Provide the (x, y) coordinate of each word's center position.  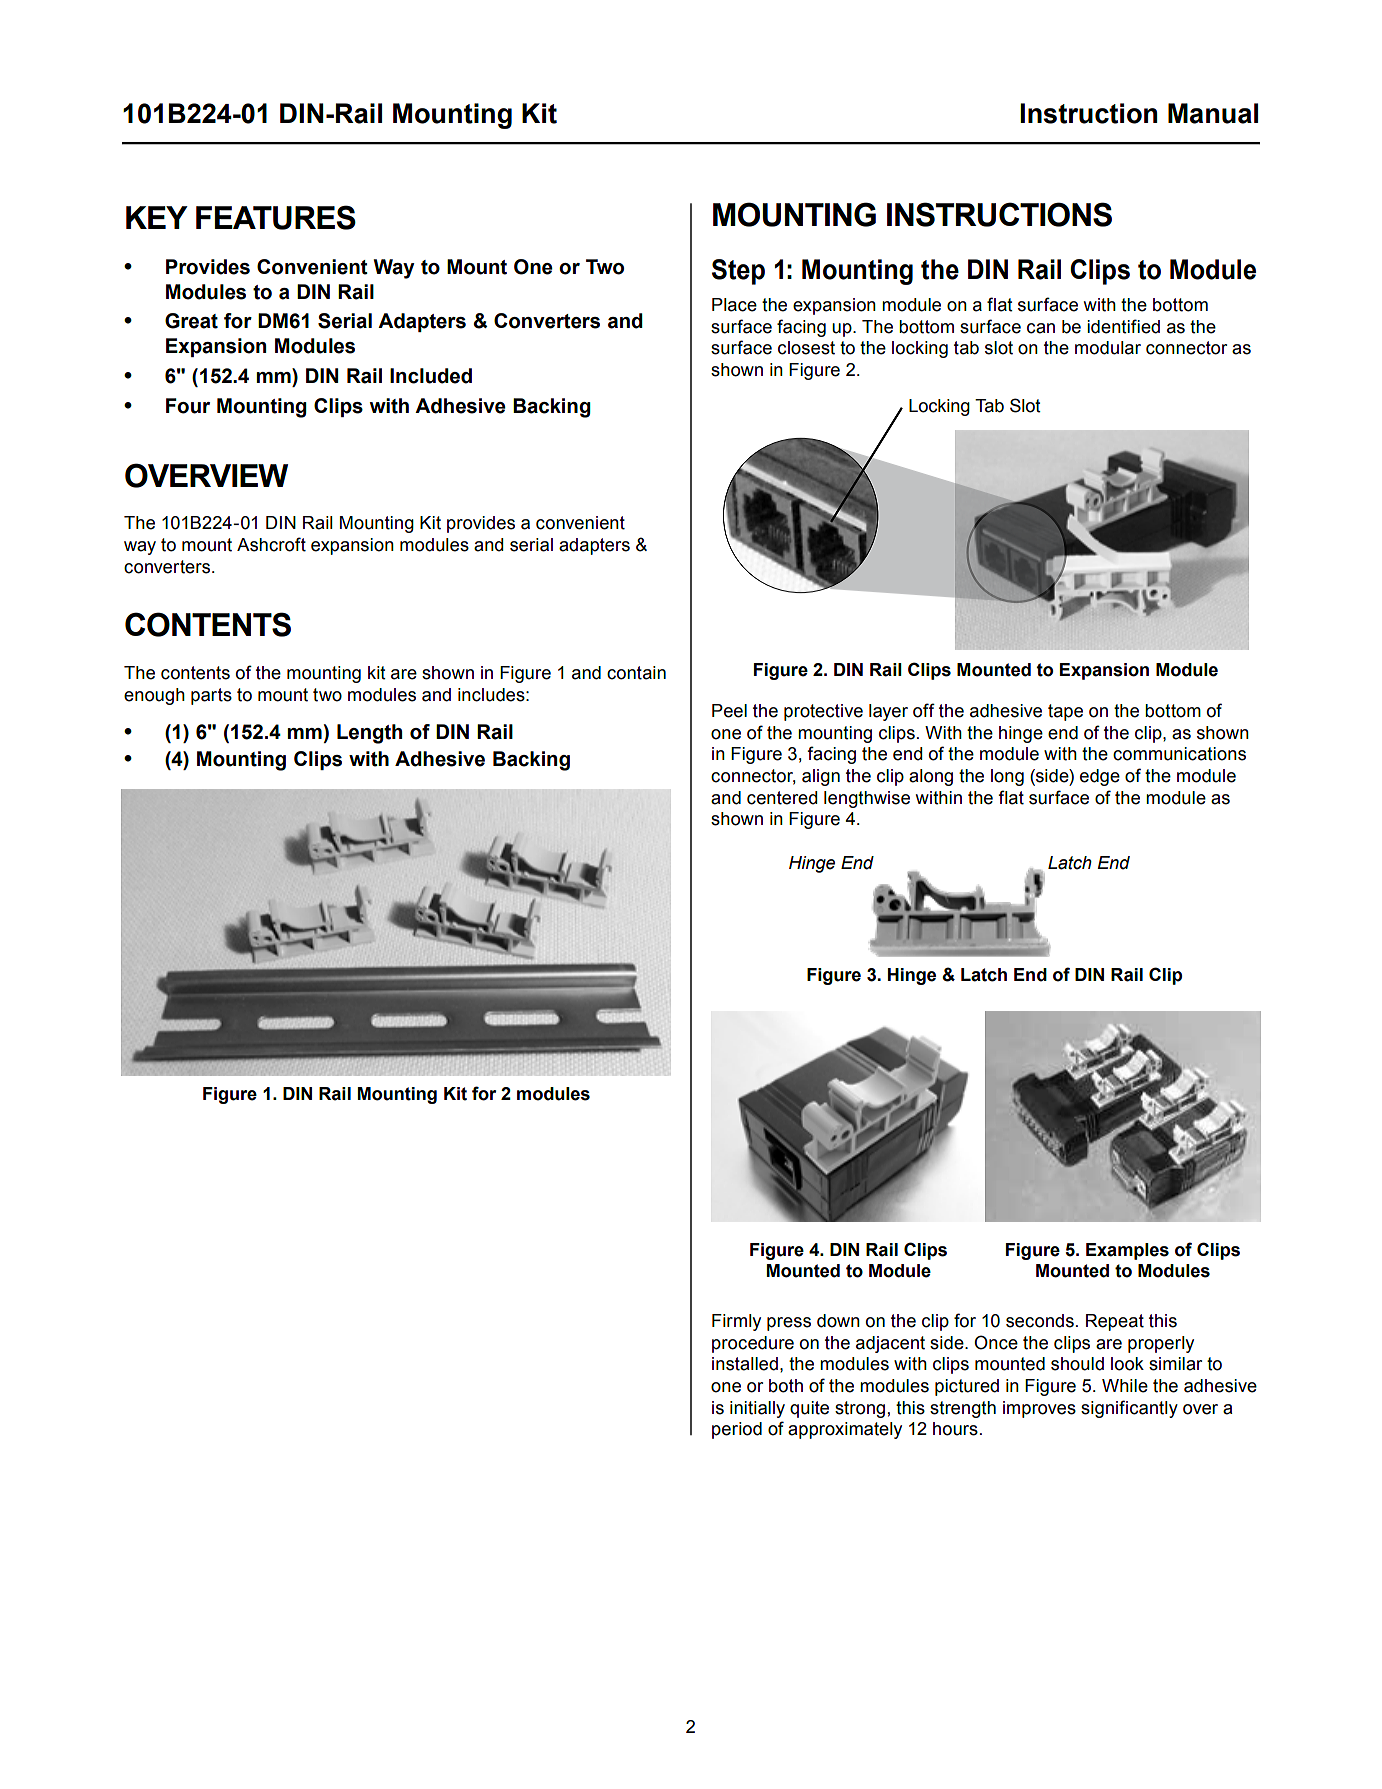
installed (745, 1364)
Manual (1213, 113)
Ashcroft (271, 544)
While (1125, 1386)
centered (782, 798)
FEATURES (276, 217)
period (737, 1430)
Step (738, 272)
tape (1065, 712)
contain (636, 673)
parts (211, 696)
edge (1100, 777)
